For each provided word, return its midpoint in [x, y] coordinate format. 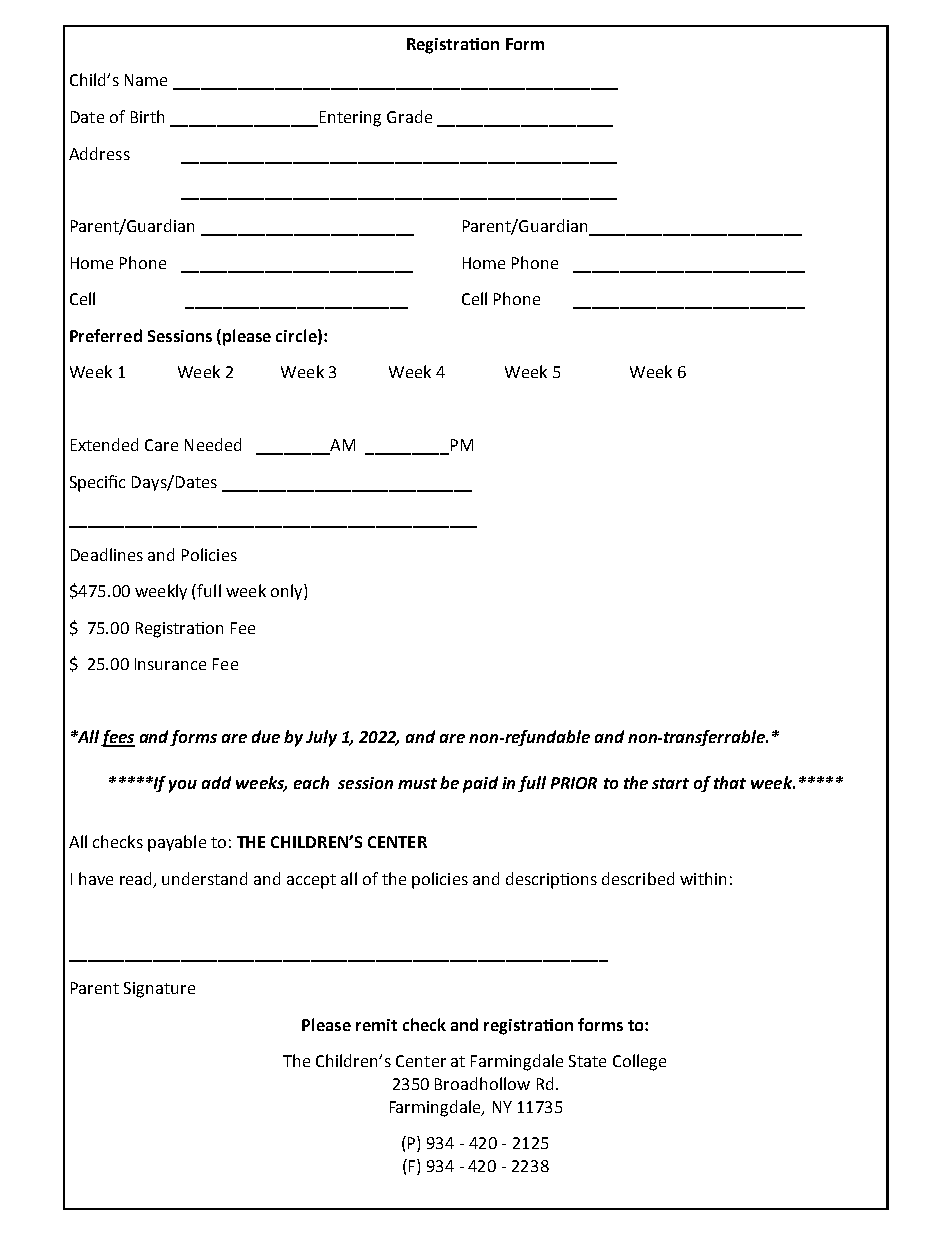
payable [177, 843]
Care [161, 445]
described [638, 878]
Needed [213, 444]
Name [146, 80]
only [288, 592]
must [417, 783]
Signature [159, 990]
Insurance [170, 664]
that [730, 782]
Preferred [106, 335]
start [670, 783]
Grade [409, 116]
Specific [97, 483]
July [321, 738]
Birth [147, 116]
